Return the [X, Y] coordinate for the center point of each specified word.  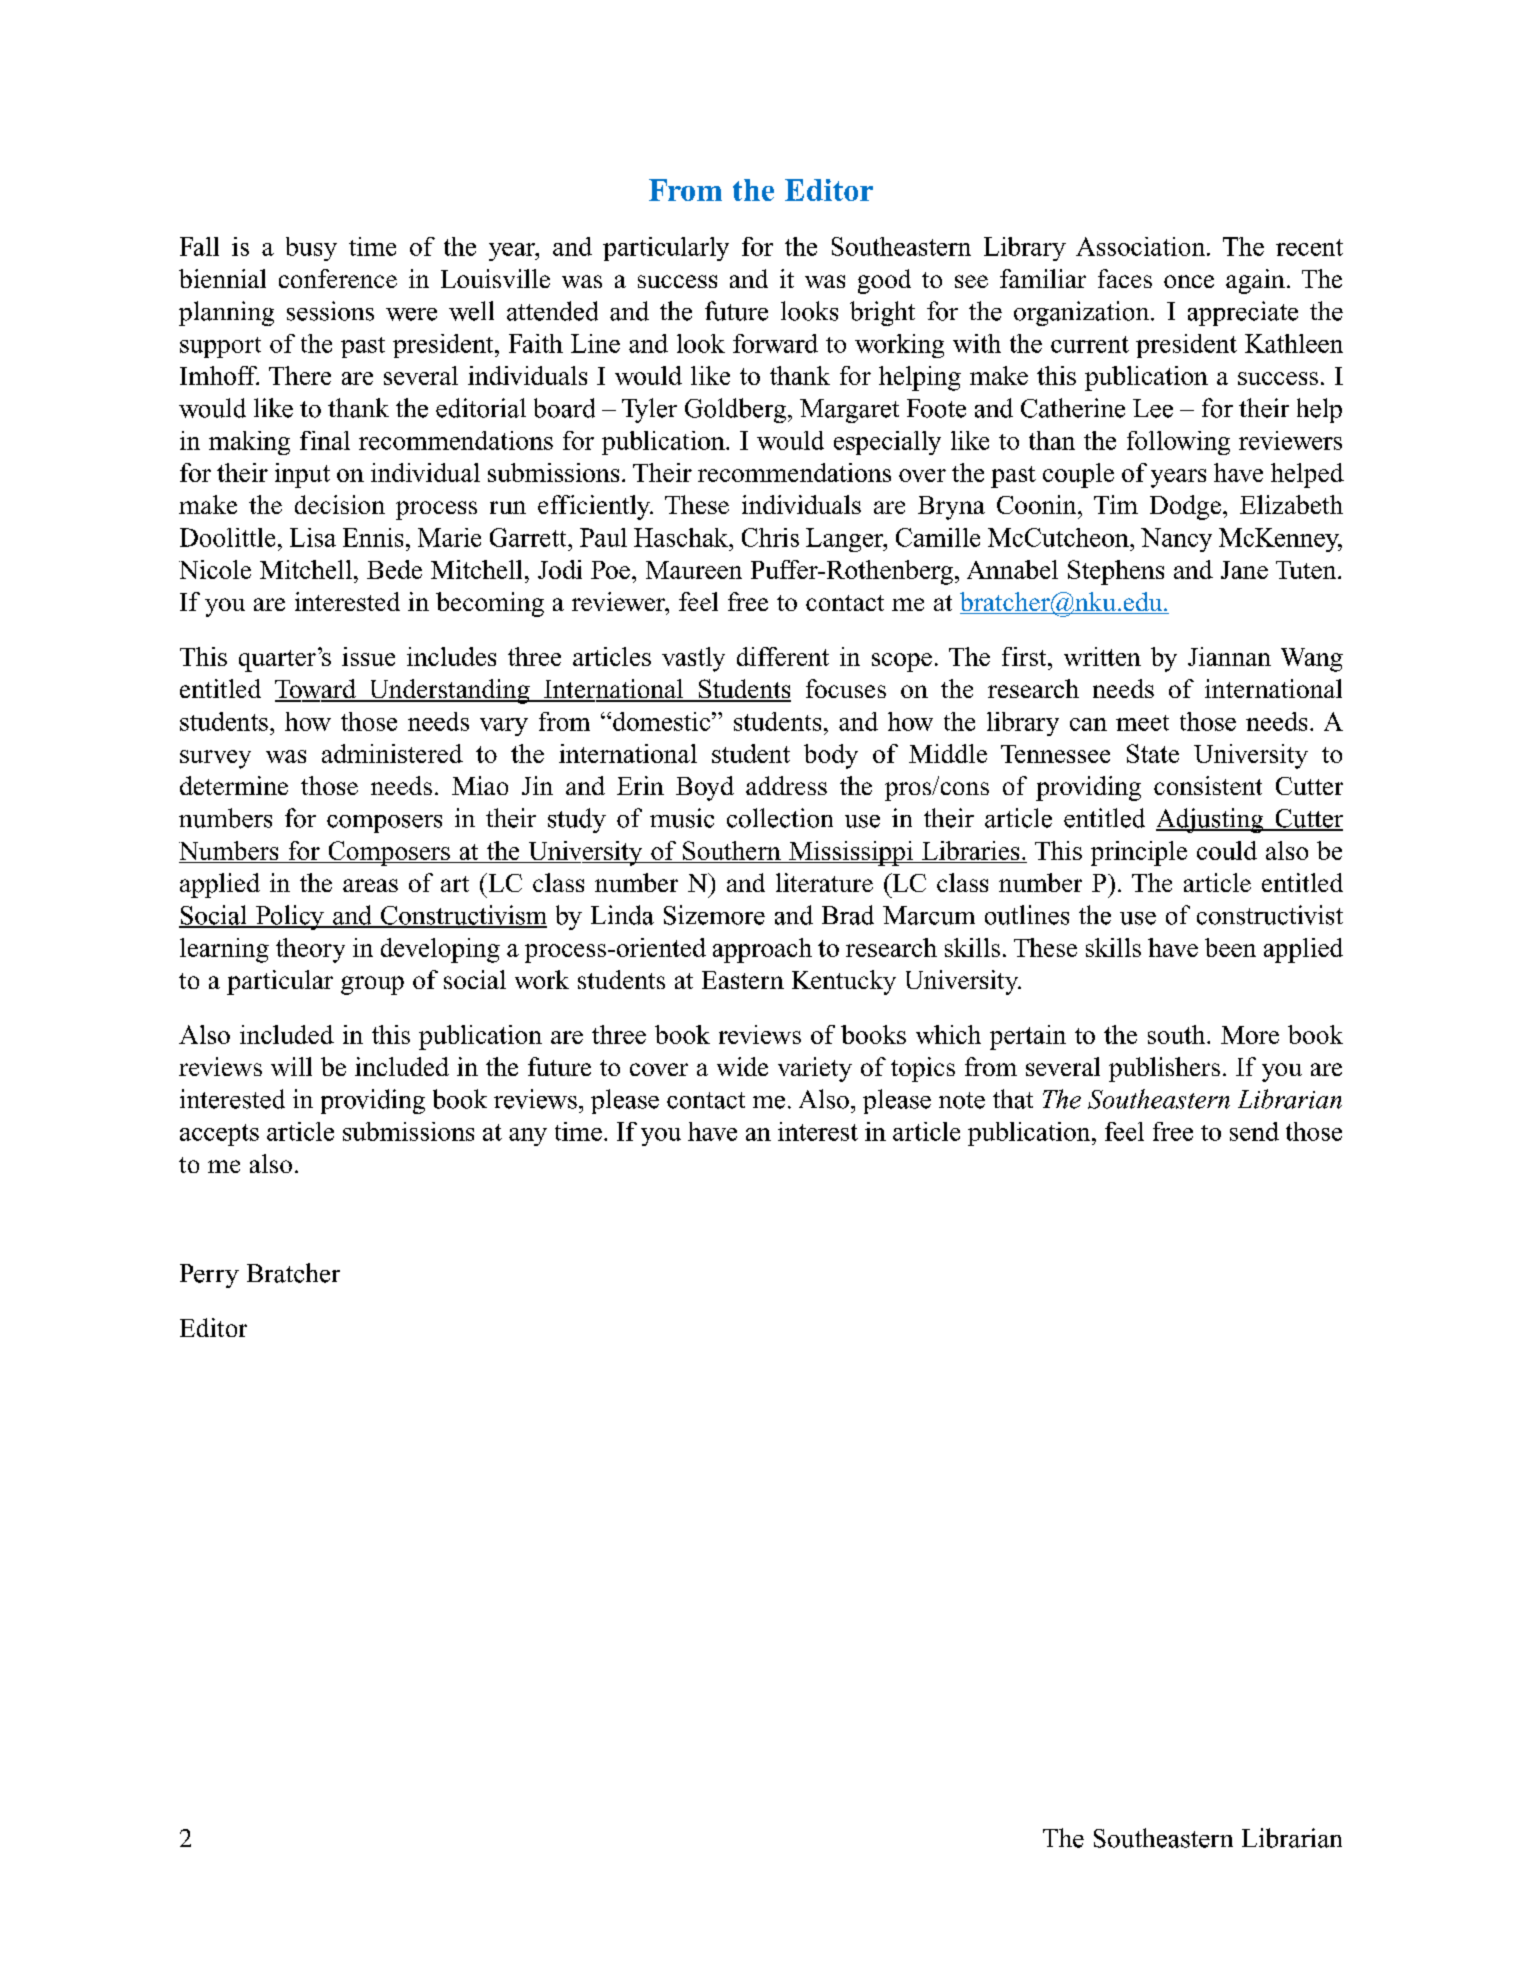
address [786, 785]
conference [338, 278]
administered [392, 753]
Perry [209, 1276]
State [1153, 753]
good [884, 281]
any [528, 1137]
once [1189, 281]
